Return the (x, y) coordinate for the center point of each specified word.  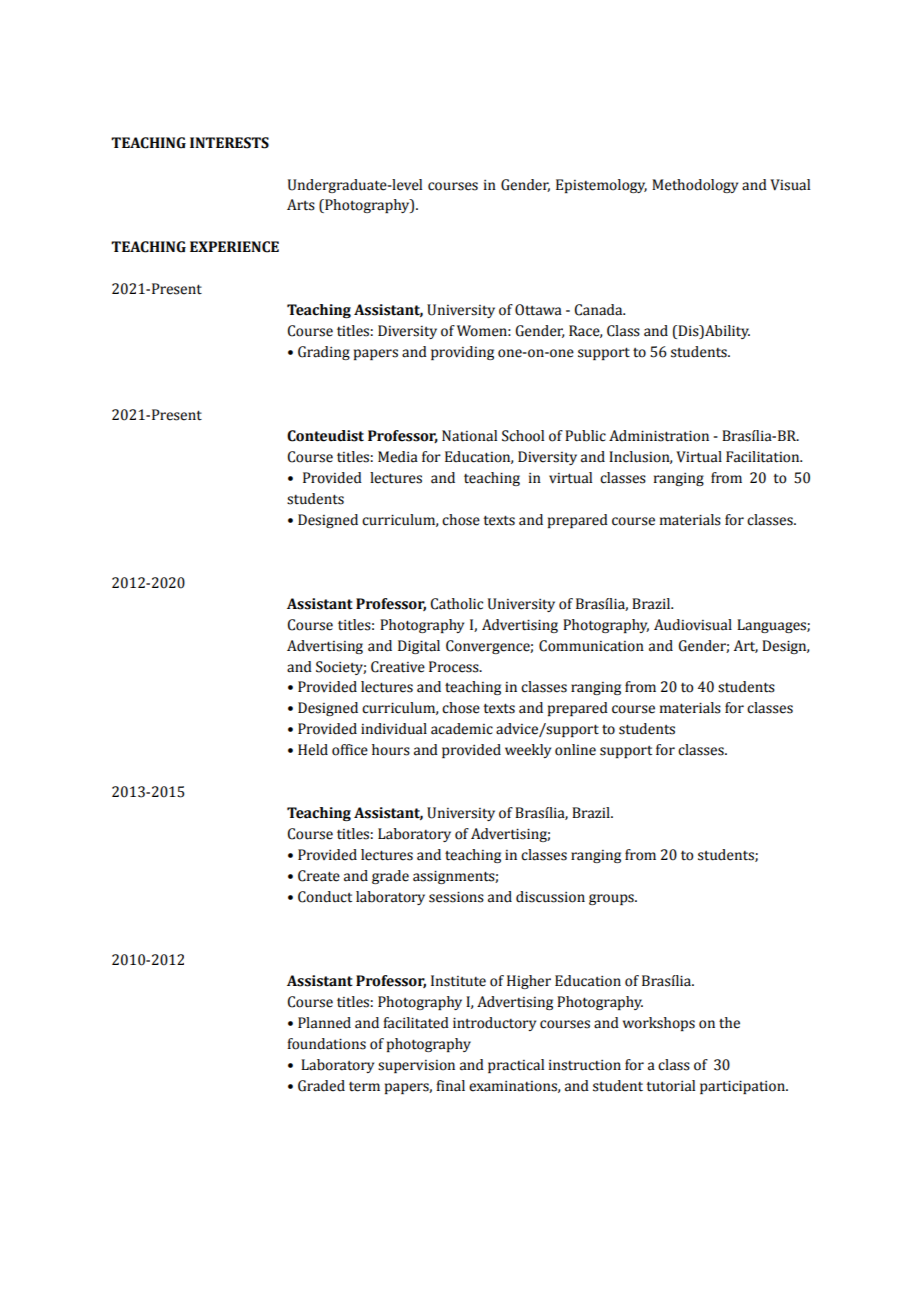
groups (612, 899)
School (523, 436)
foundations (326, 1044)
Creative (398, 667)
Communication (591, 646)
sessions (456, 897)
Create (319, 876)
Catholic (456, 604)
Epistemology (601, 186)
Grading (324, 353)
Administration (659, 436)
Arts (301, 205)
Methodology (695, 186)
